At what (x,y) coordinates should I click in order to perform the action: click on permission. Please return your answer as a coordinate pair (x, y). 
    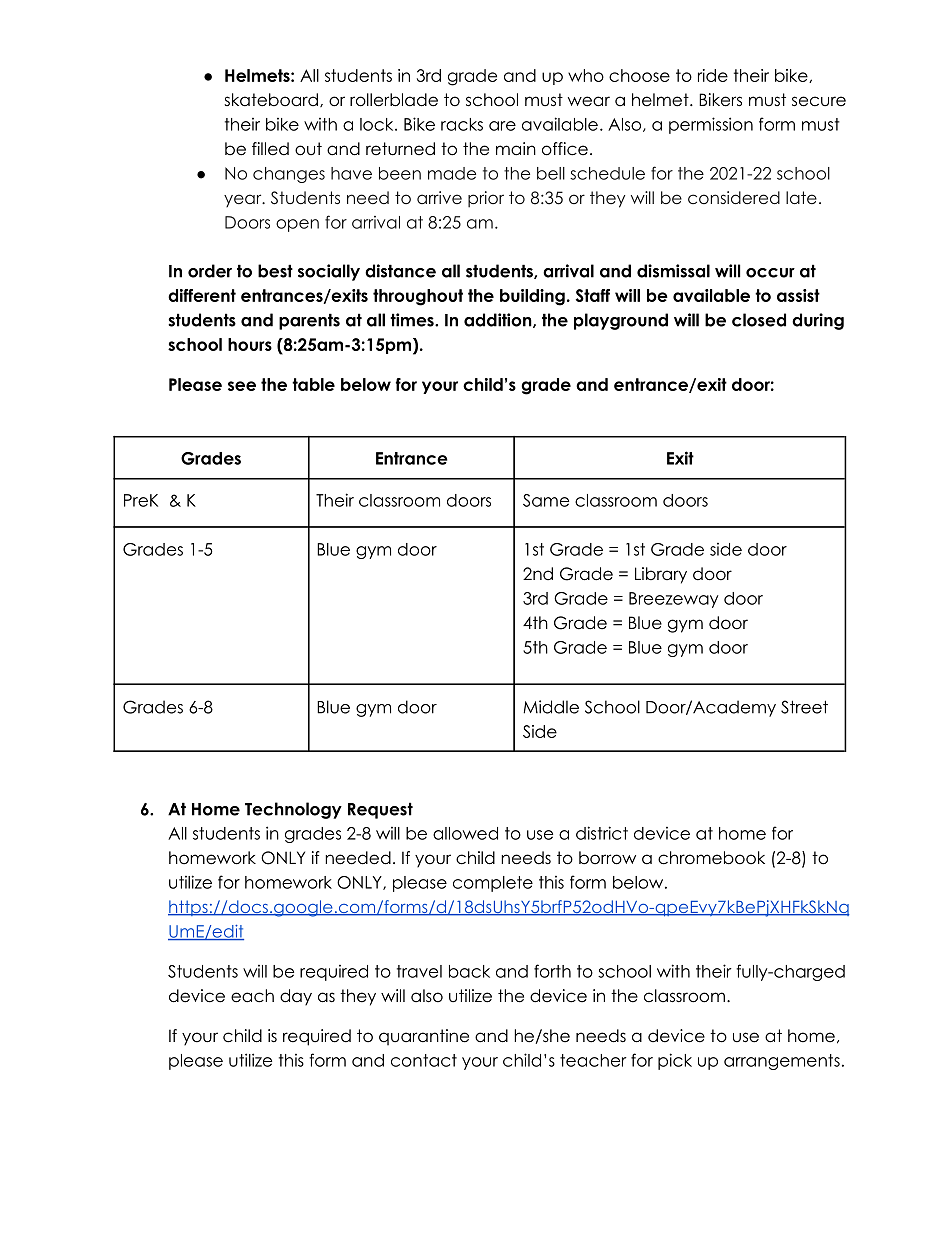
    Looking at the image, I should click on (711, 125).
